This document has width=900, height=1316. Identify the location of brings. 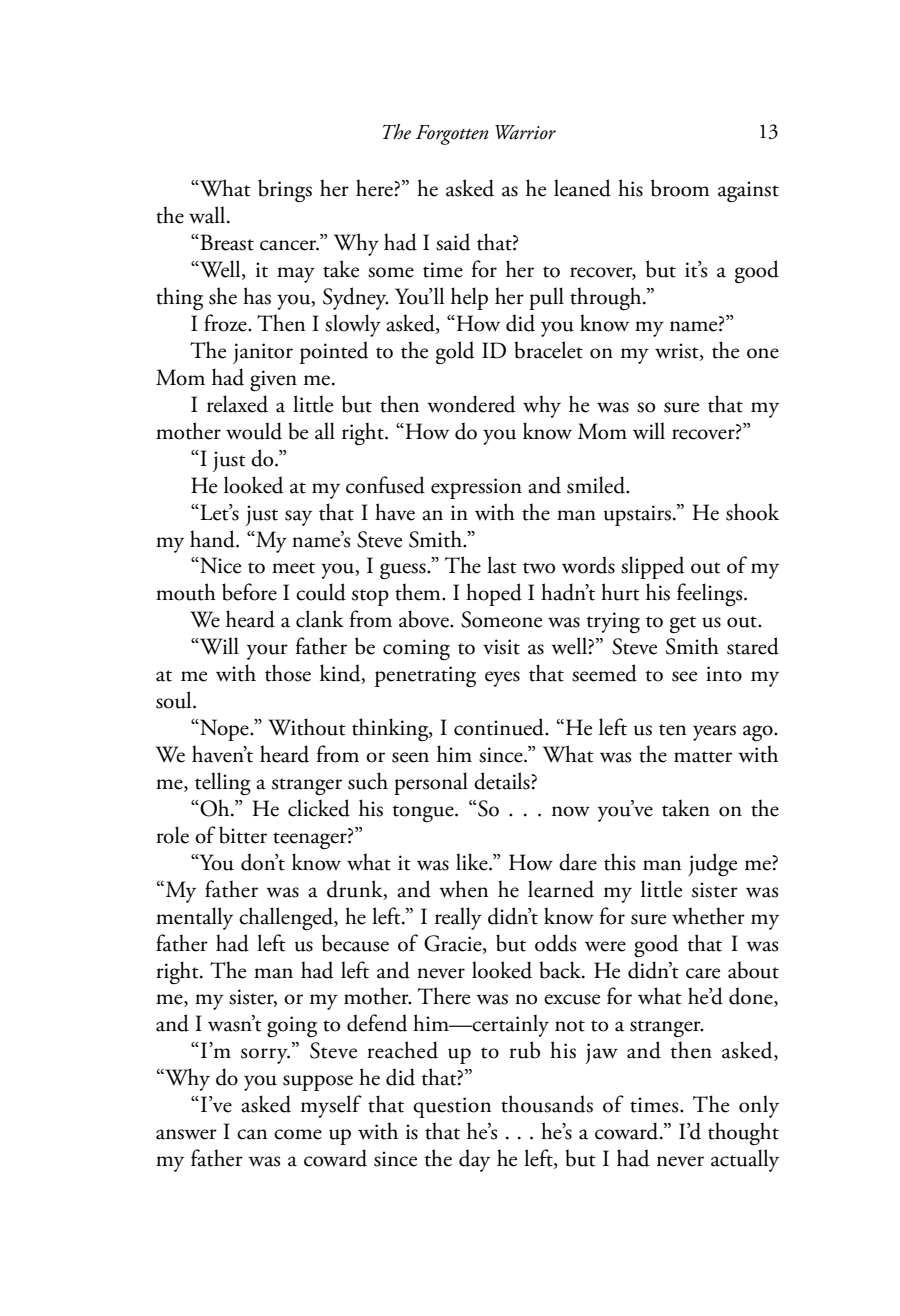
(285, 190).
